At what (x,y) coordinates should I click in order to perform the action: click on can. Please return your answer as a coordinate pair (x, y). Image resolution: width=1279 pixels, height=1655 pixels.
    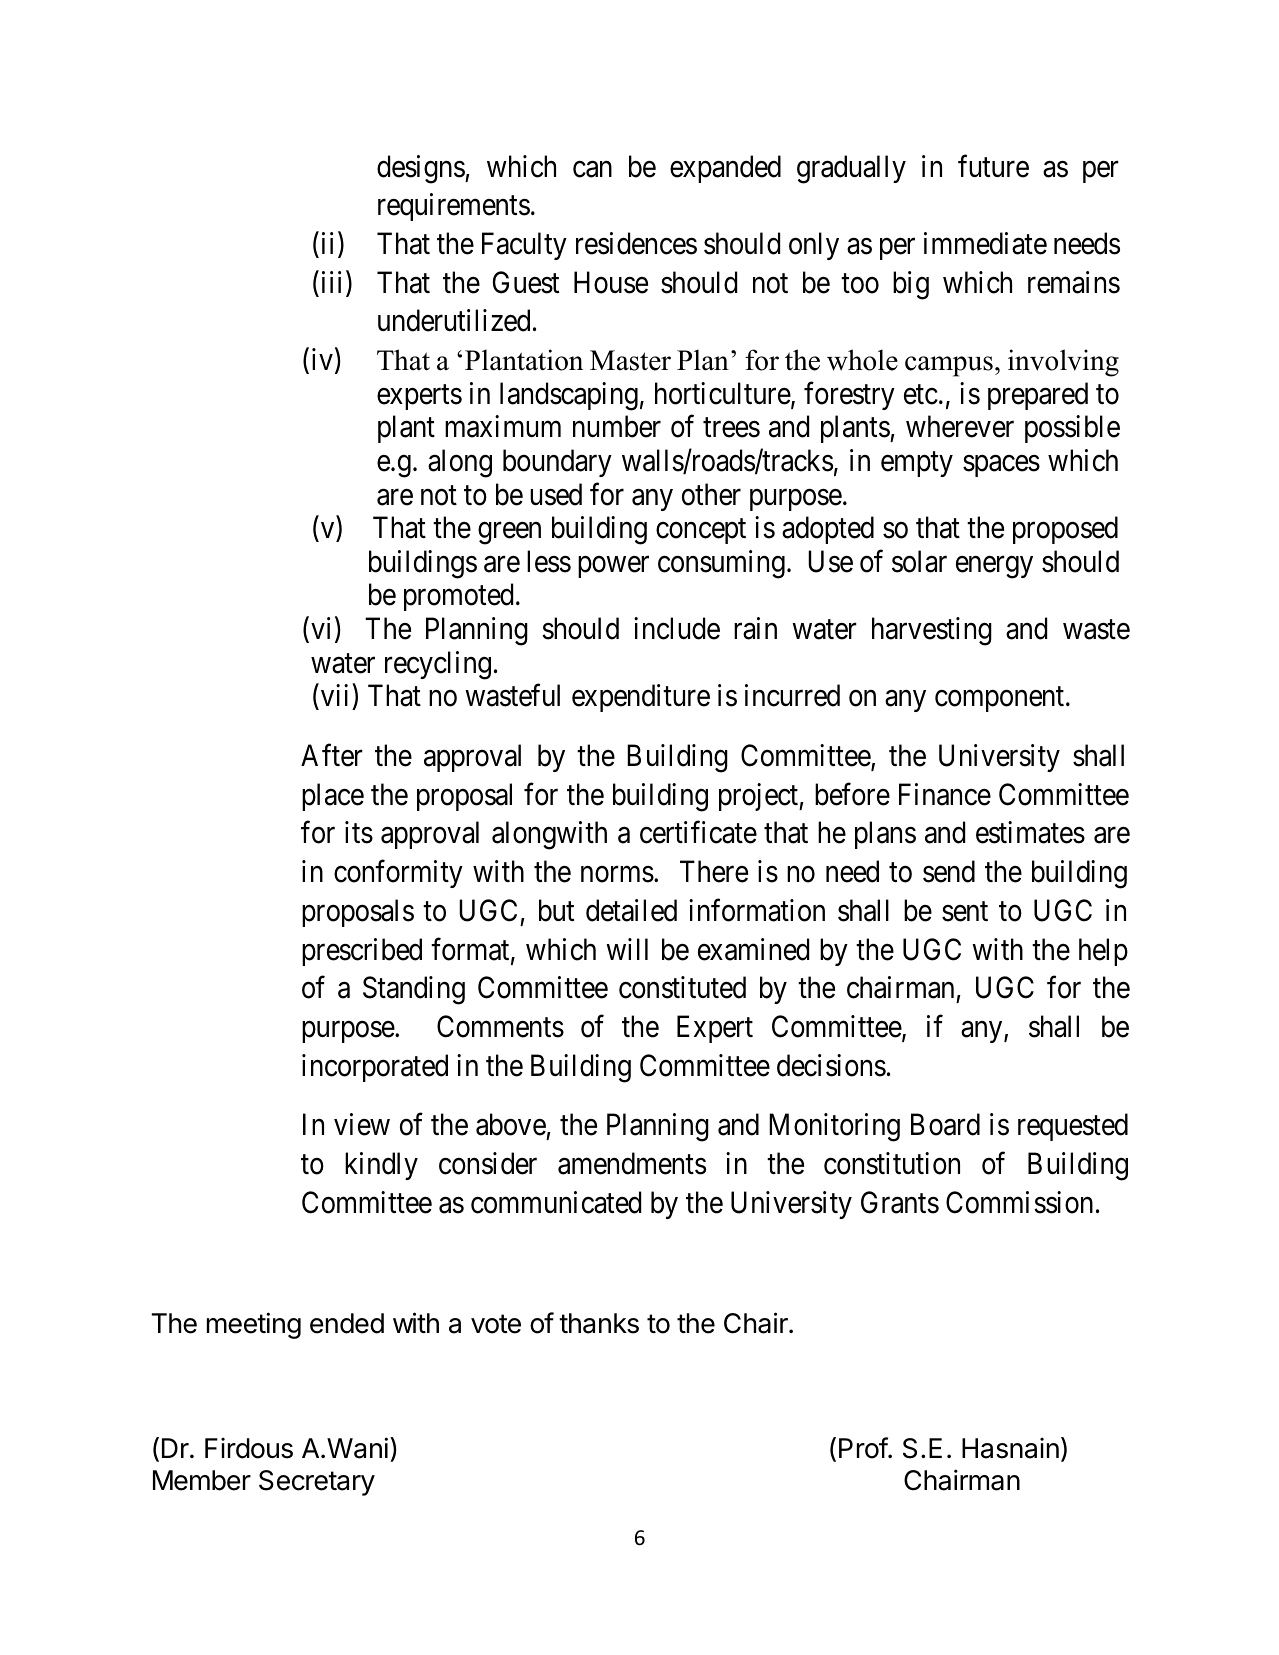
    Looking at the image, I should click on (592, 169).
